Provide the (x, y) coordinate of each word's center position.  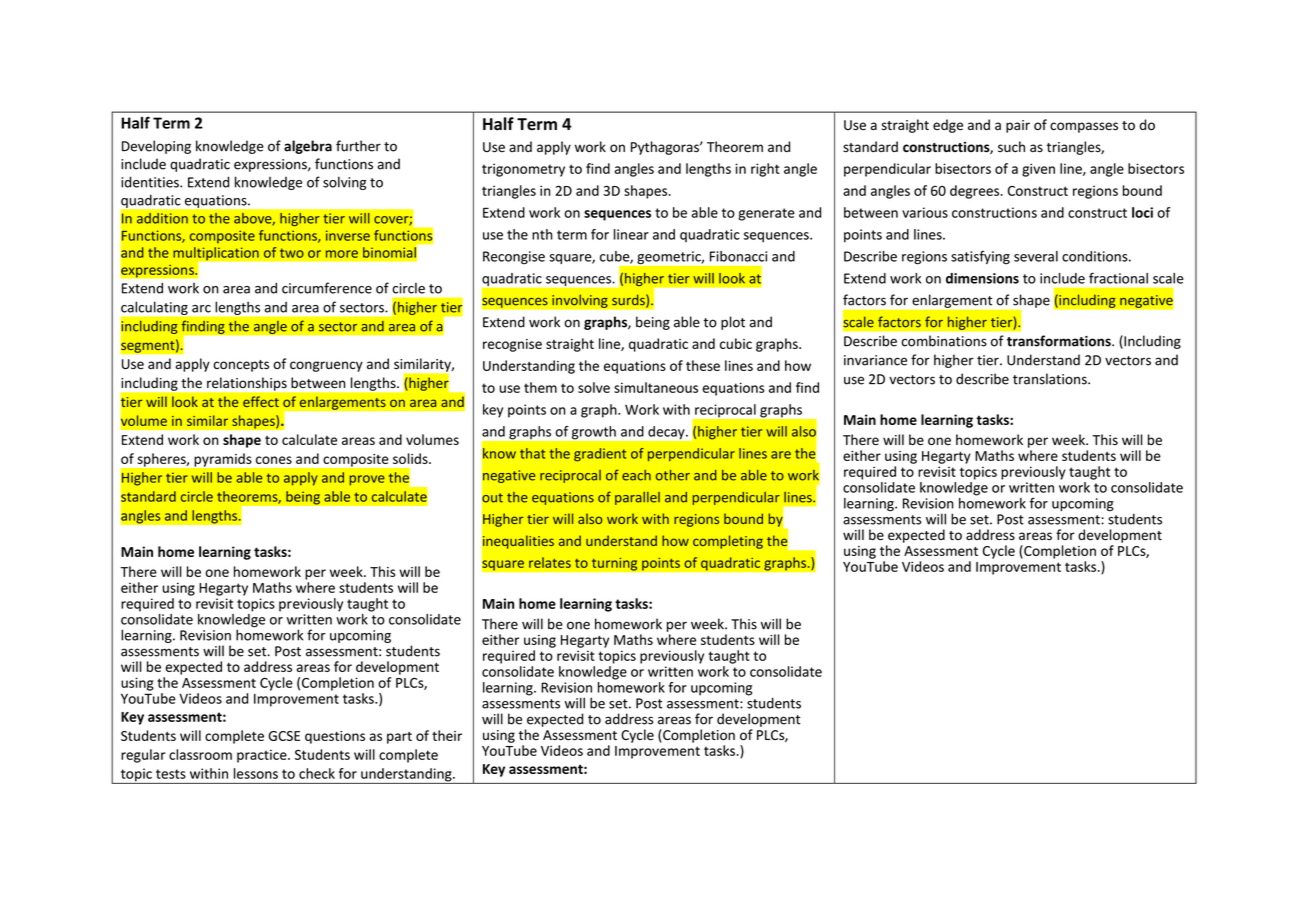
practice (263, 756)
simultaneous (656, 387)
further (358, 146)
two (292, 253)
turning (614, 564)
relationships (247, 384)
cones (274, 460)
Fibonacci (738, 256)
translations (1051, 379)
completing (728, 542)
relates (550, 562)
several (1036, 256)
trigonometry (523, 170)
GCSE (284, 736)
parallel (637, 498)
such (1011, 146)
